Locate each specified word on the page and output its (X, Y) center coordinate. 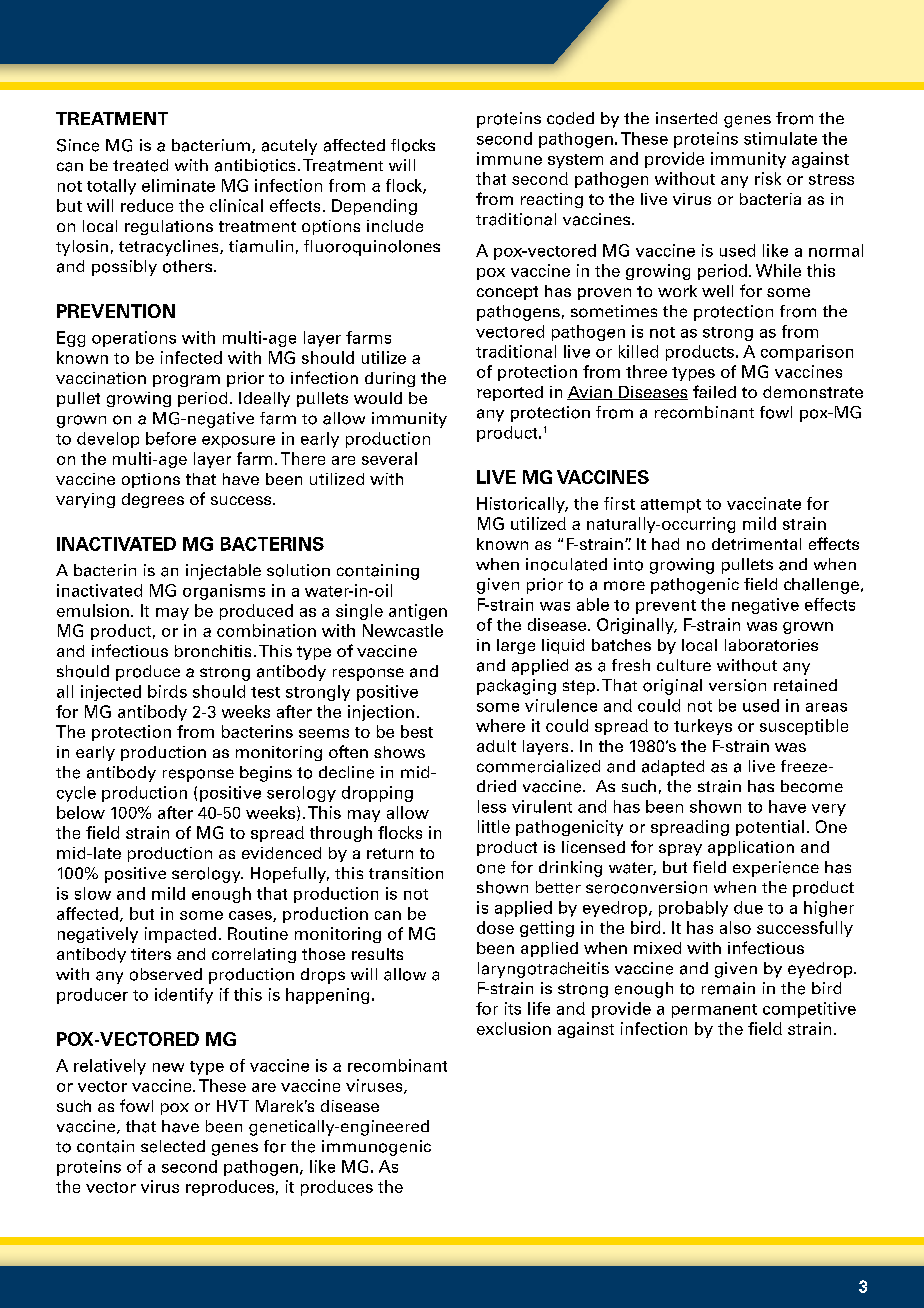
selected (173, 1146)
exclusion (514, 1028)
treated (140, 165)
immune (509, 158)
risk (768, 178)
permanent (714, 1011)
